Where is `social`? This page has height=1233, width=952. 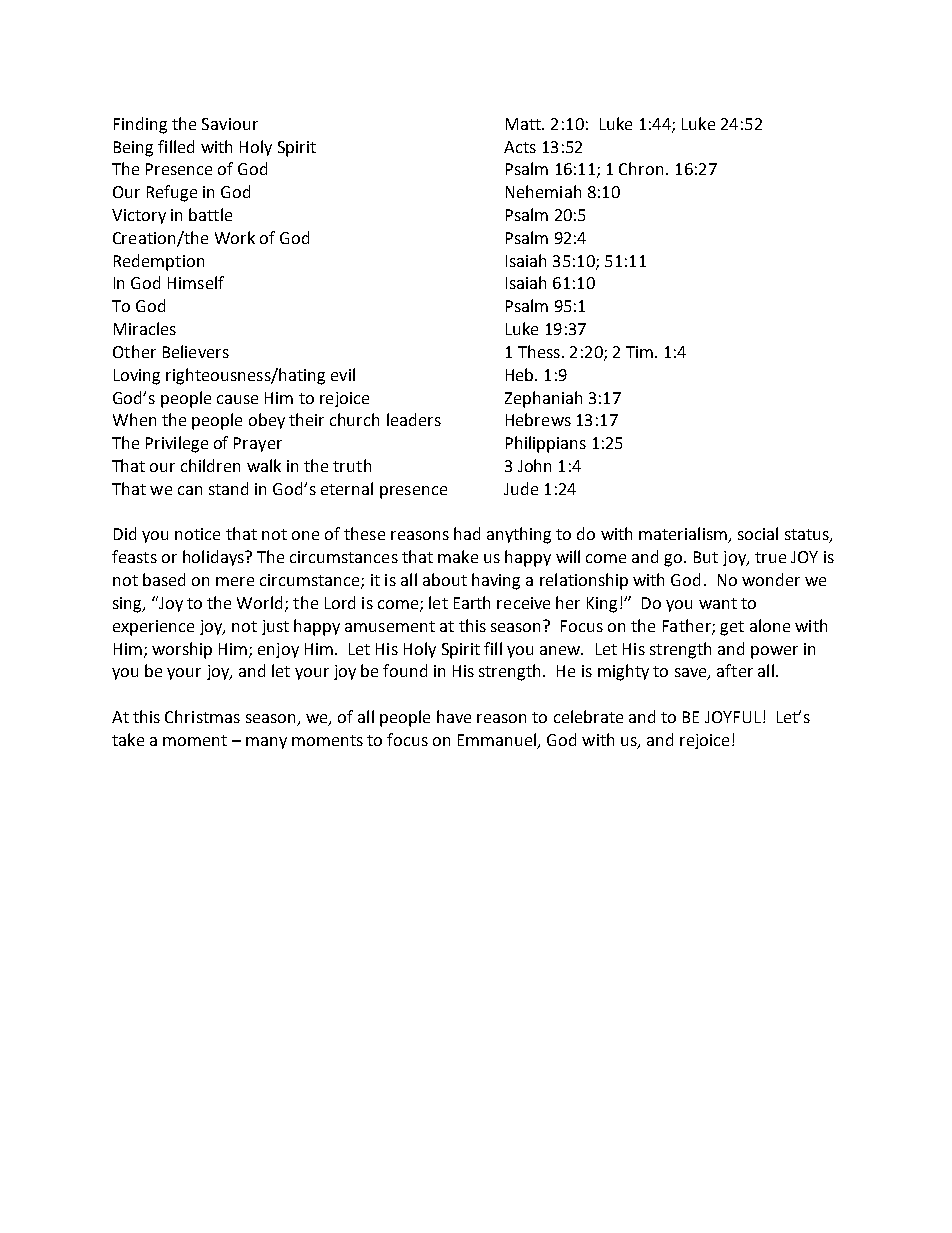 social is located at coordinates (758, 533).
